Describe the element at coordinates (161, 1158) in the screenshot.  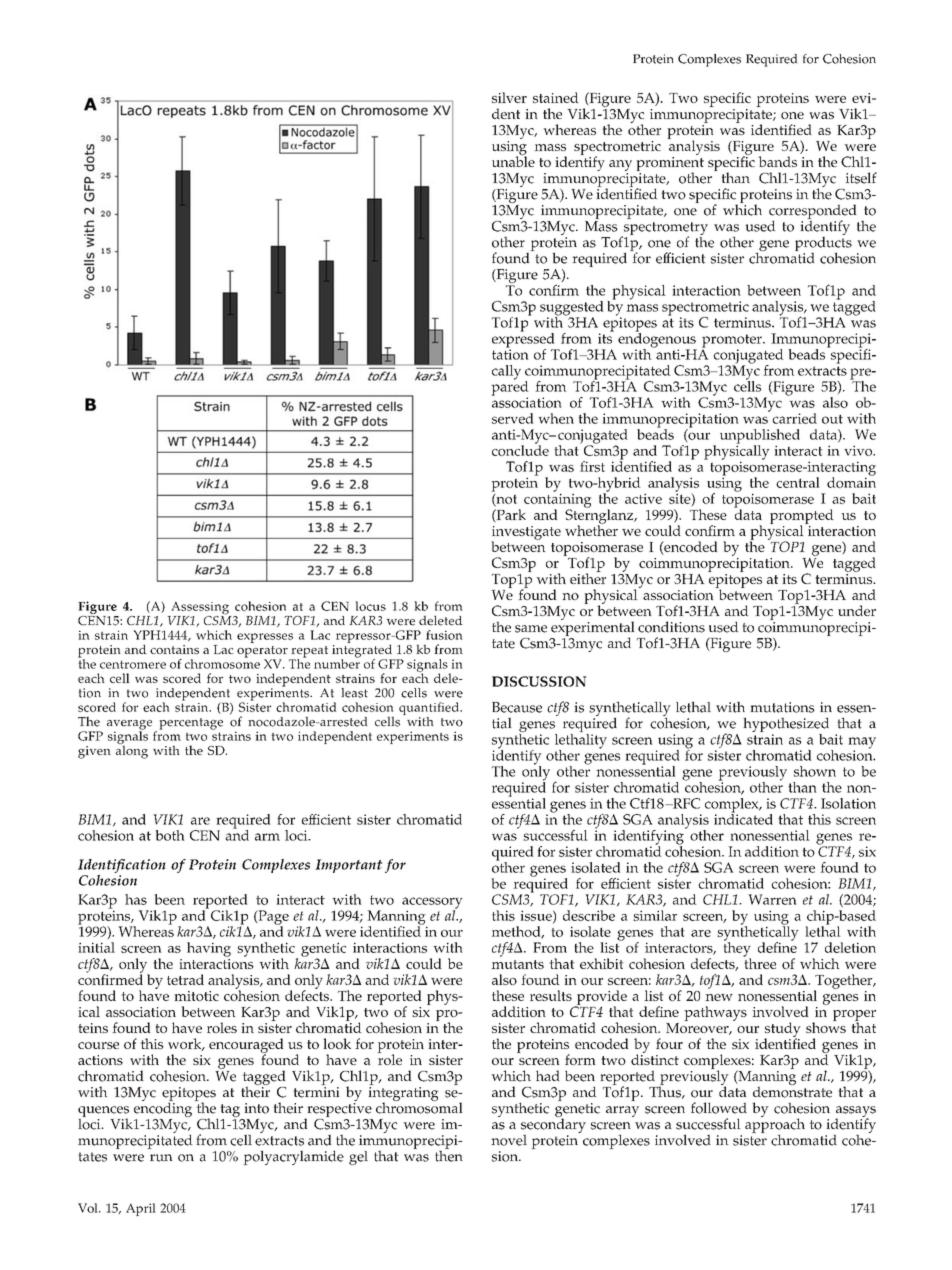
I see `run` at that location.
